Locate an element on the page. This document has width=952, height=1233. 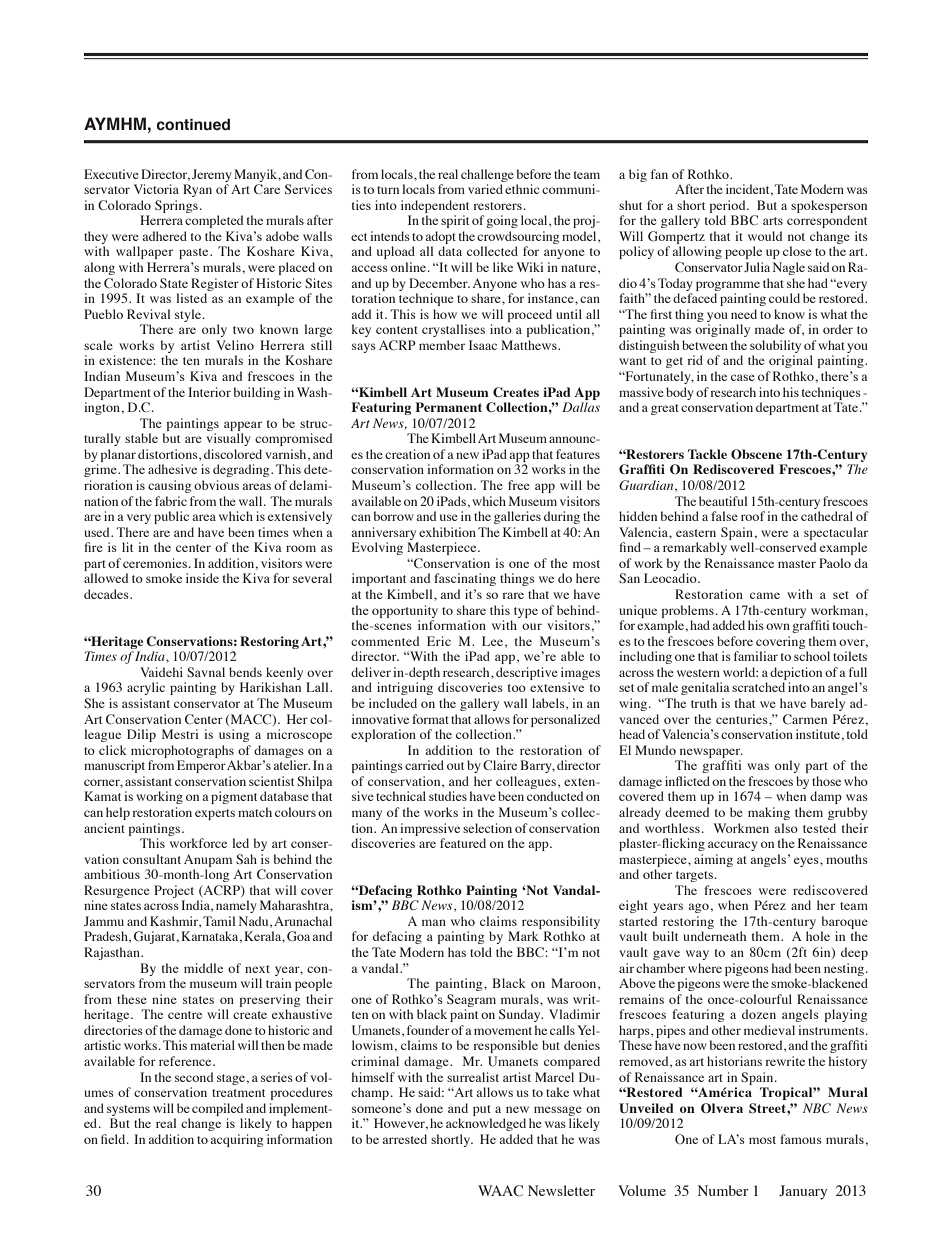
familiar is located at coordinates (756, 656).
